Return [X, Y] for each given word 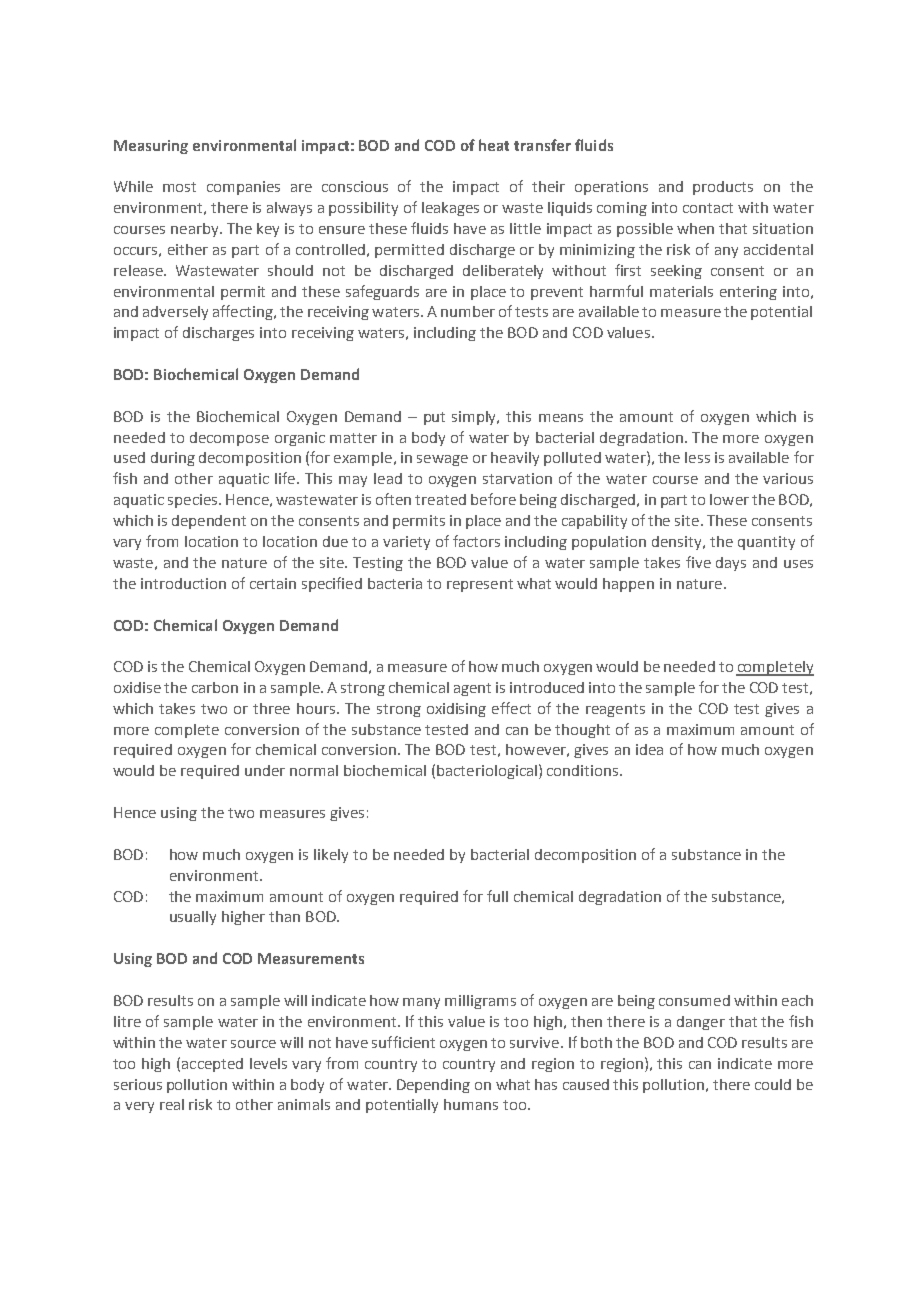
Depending [433, 1086]
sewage [442, 460]
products [723, 188]
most [179, 187]
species [194, 501]
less [697, 457]
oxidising [456, 710]
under [265, 770]
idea [649, 749]
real [172, 1104]
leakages [450, 209]
